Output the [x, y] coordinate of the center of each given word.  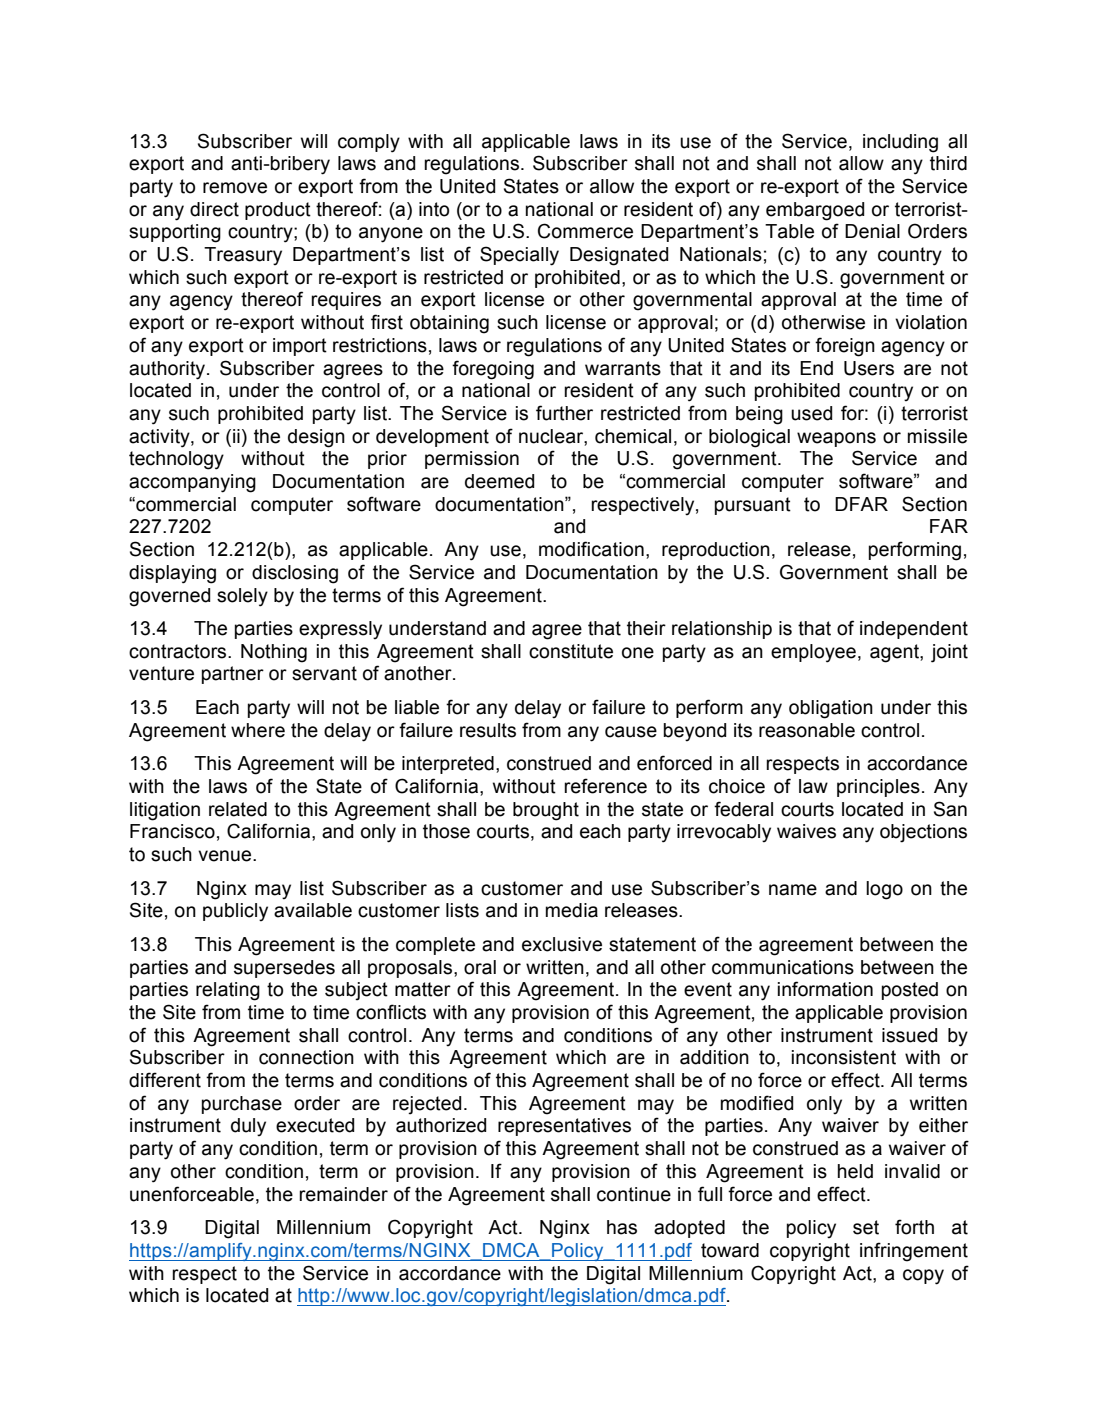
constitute [571, 651]
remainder [343, 1194]
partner [233, 675]
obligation [831, 709]
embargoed [815, 211]
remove [235, 188]
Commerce [585, 231]
